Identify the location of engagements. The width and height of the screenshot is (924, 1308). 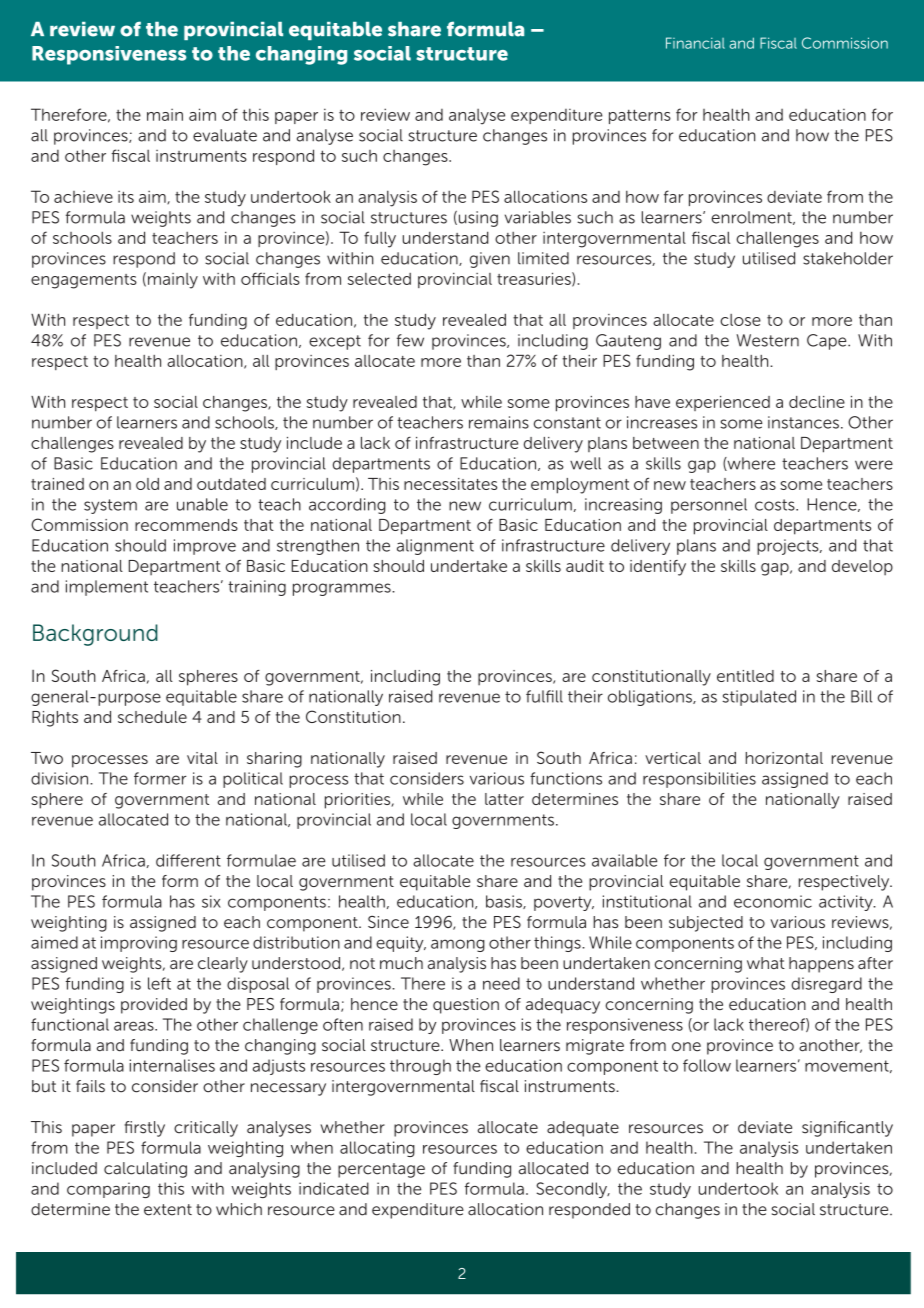
(84, 281).
